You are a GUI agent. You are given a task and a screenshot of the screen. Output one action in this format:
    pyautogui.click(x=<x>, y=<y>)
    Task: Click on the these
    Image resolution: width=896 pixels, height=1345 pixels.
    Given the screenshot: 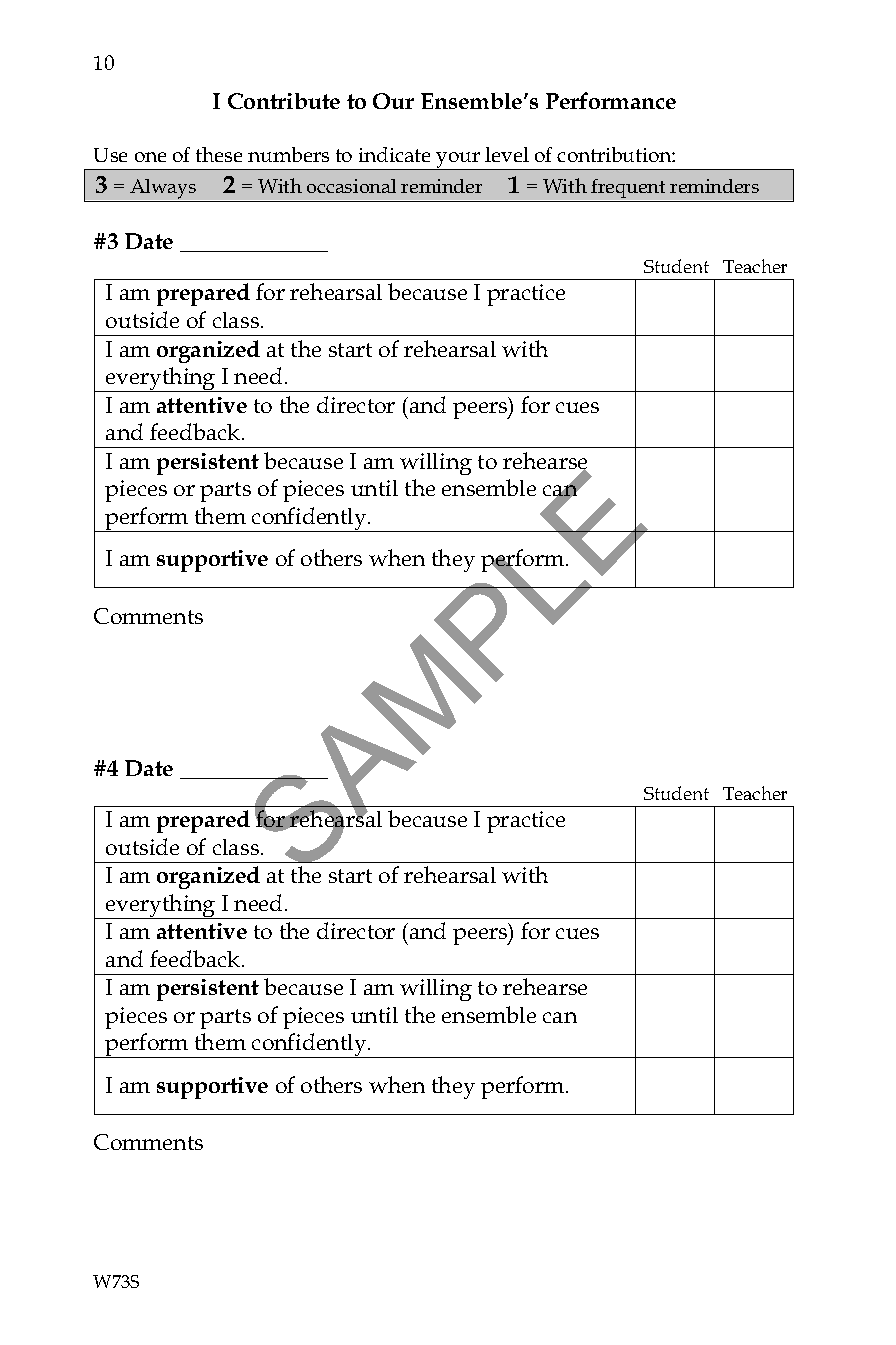 What is the action you would take?
    pyautogui.click(x=219, y=154)
